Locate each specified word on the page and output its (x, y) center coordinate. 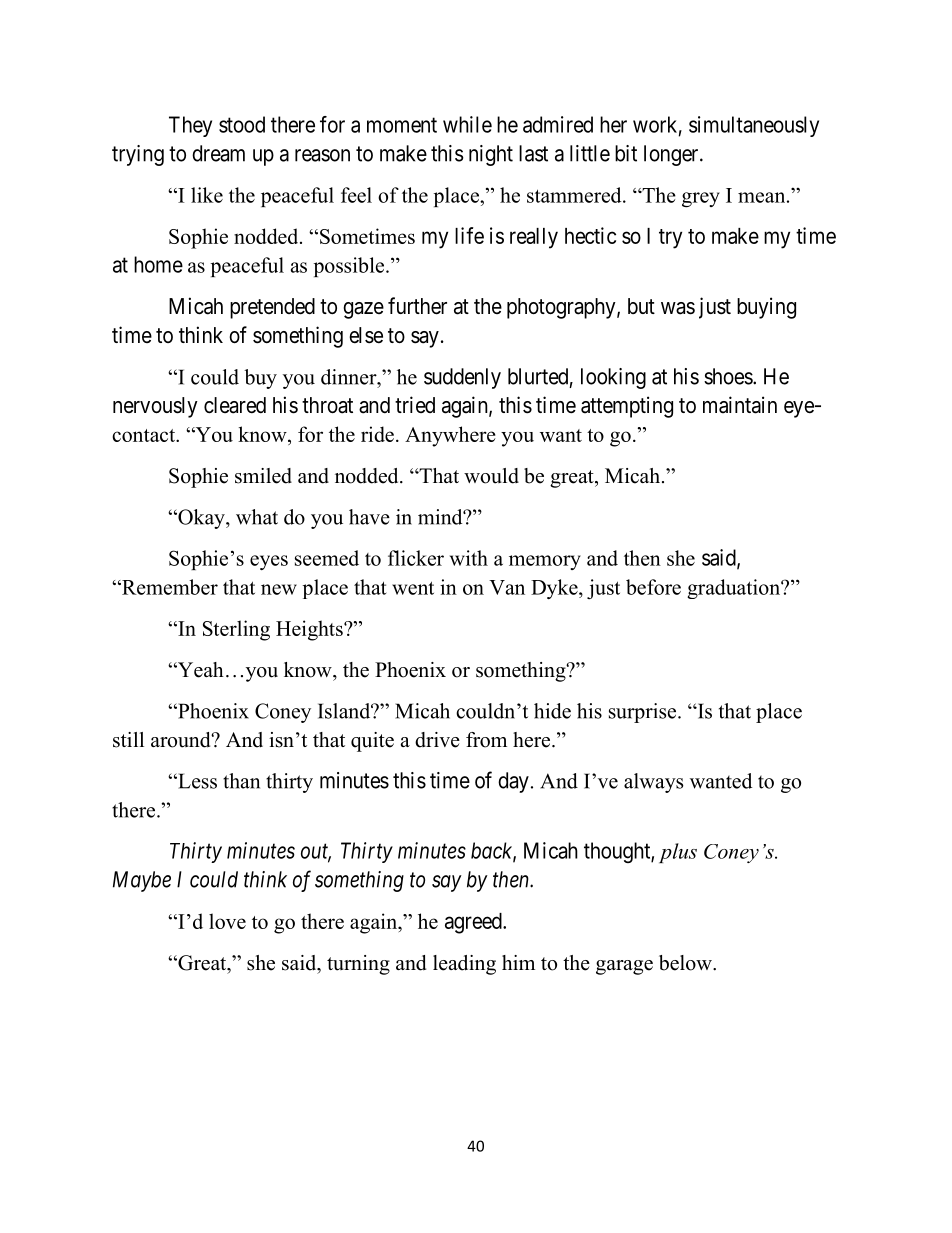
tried (415, 404)
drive (437, 740)
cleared (235, 405)
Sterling (236, 630)
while (467, 124)
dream (218, 153)
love (227, 921)
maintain (740, 405)
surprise (644, 713)
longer (672, 155)
